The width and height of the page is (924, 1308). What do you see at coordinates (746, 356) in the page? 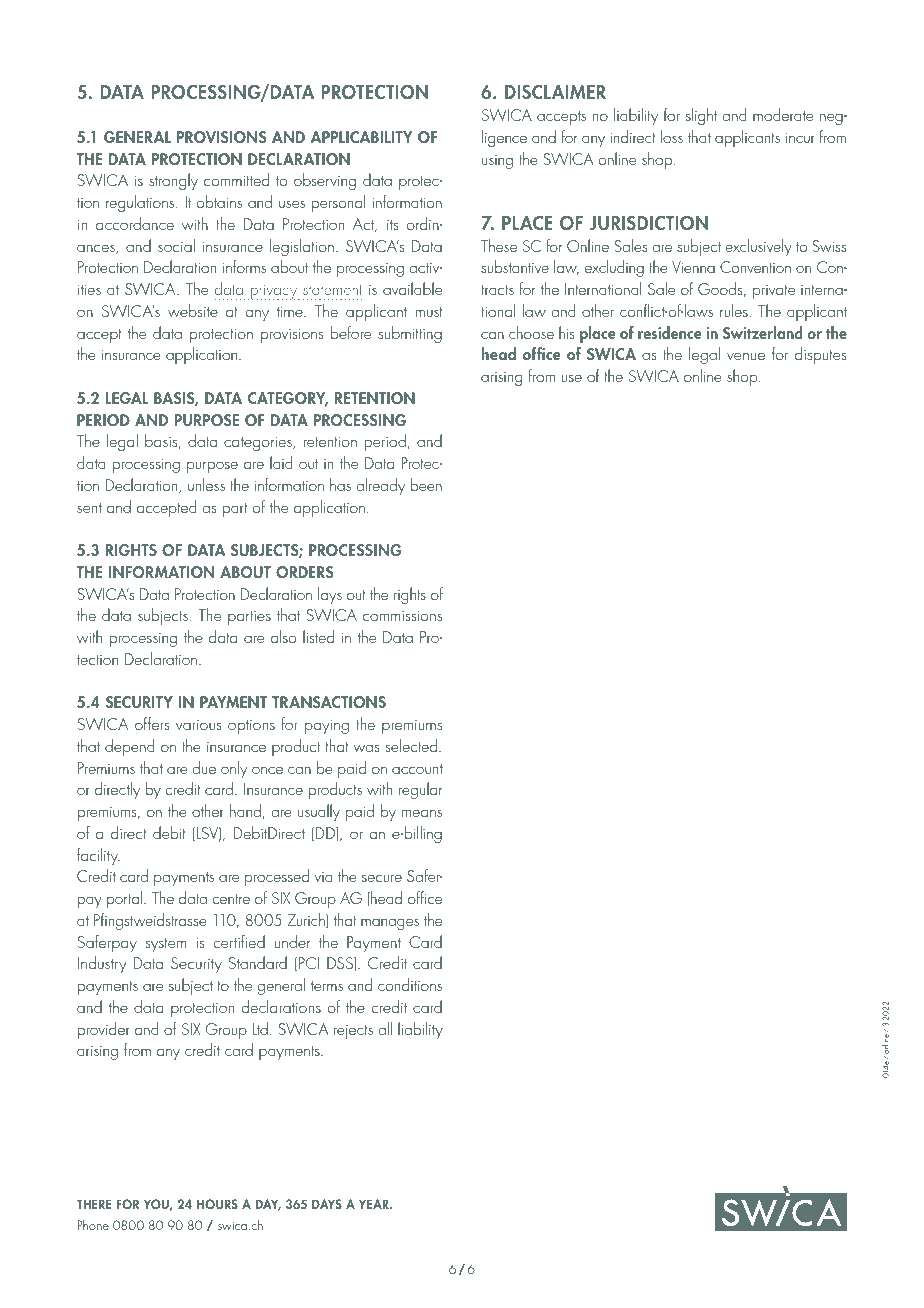
I see `venue` at bounding box center [746, 356].
